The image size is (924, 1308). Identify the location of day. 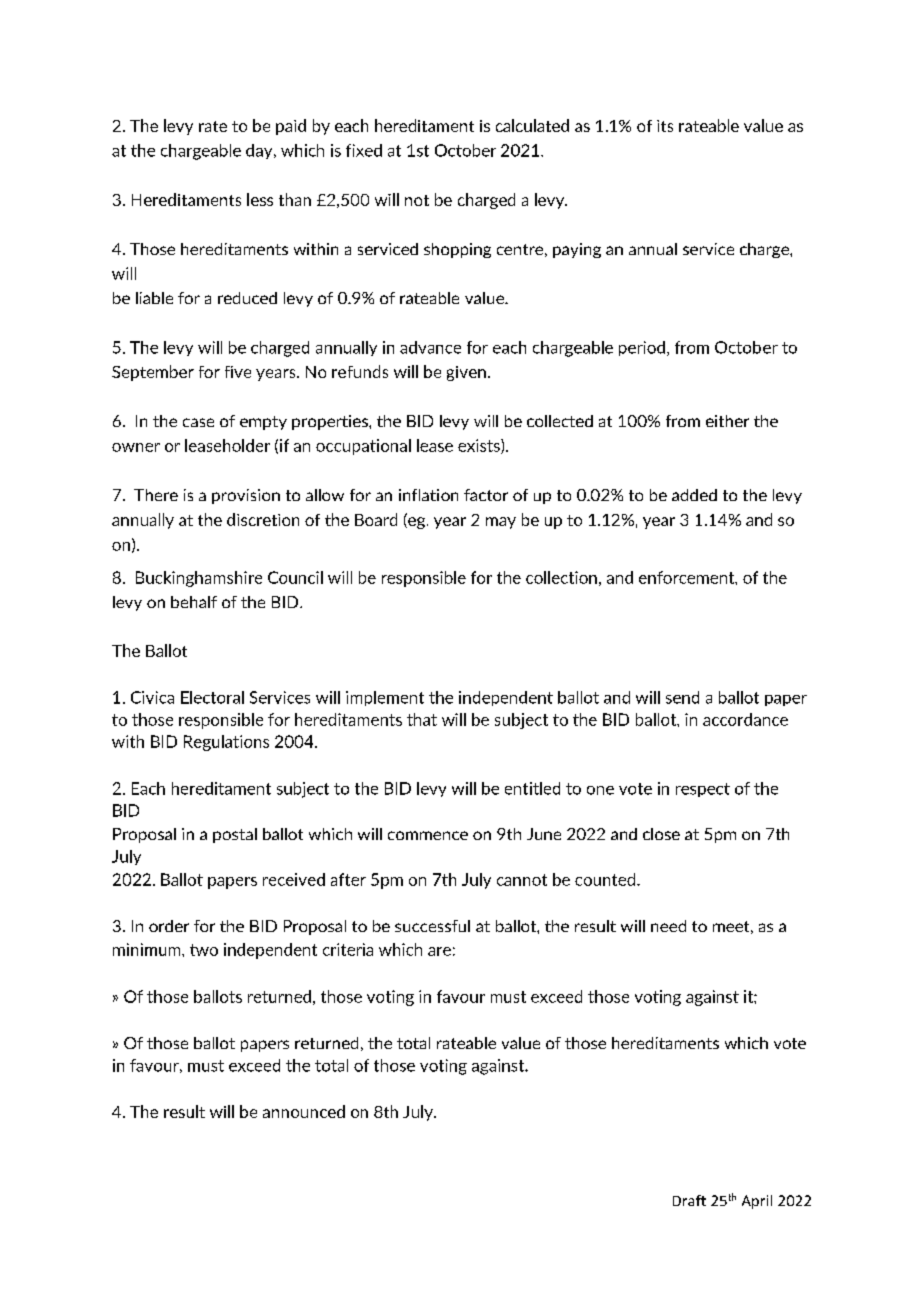
(260, 151).
